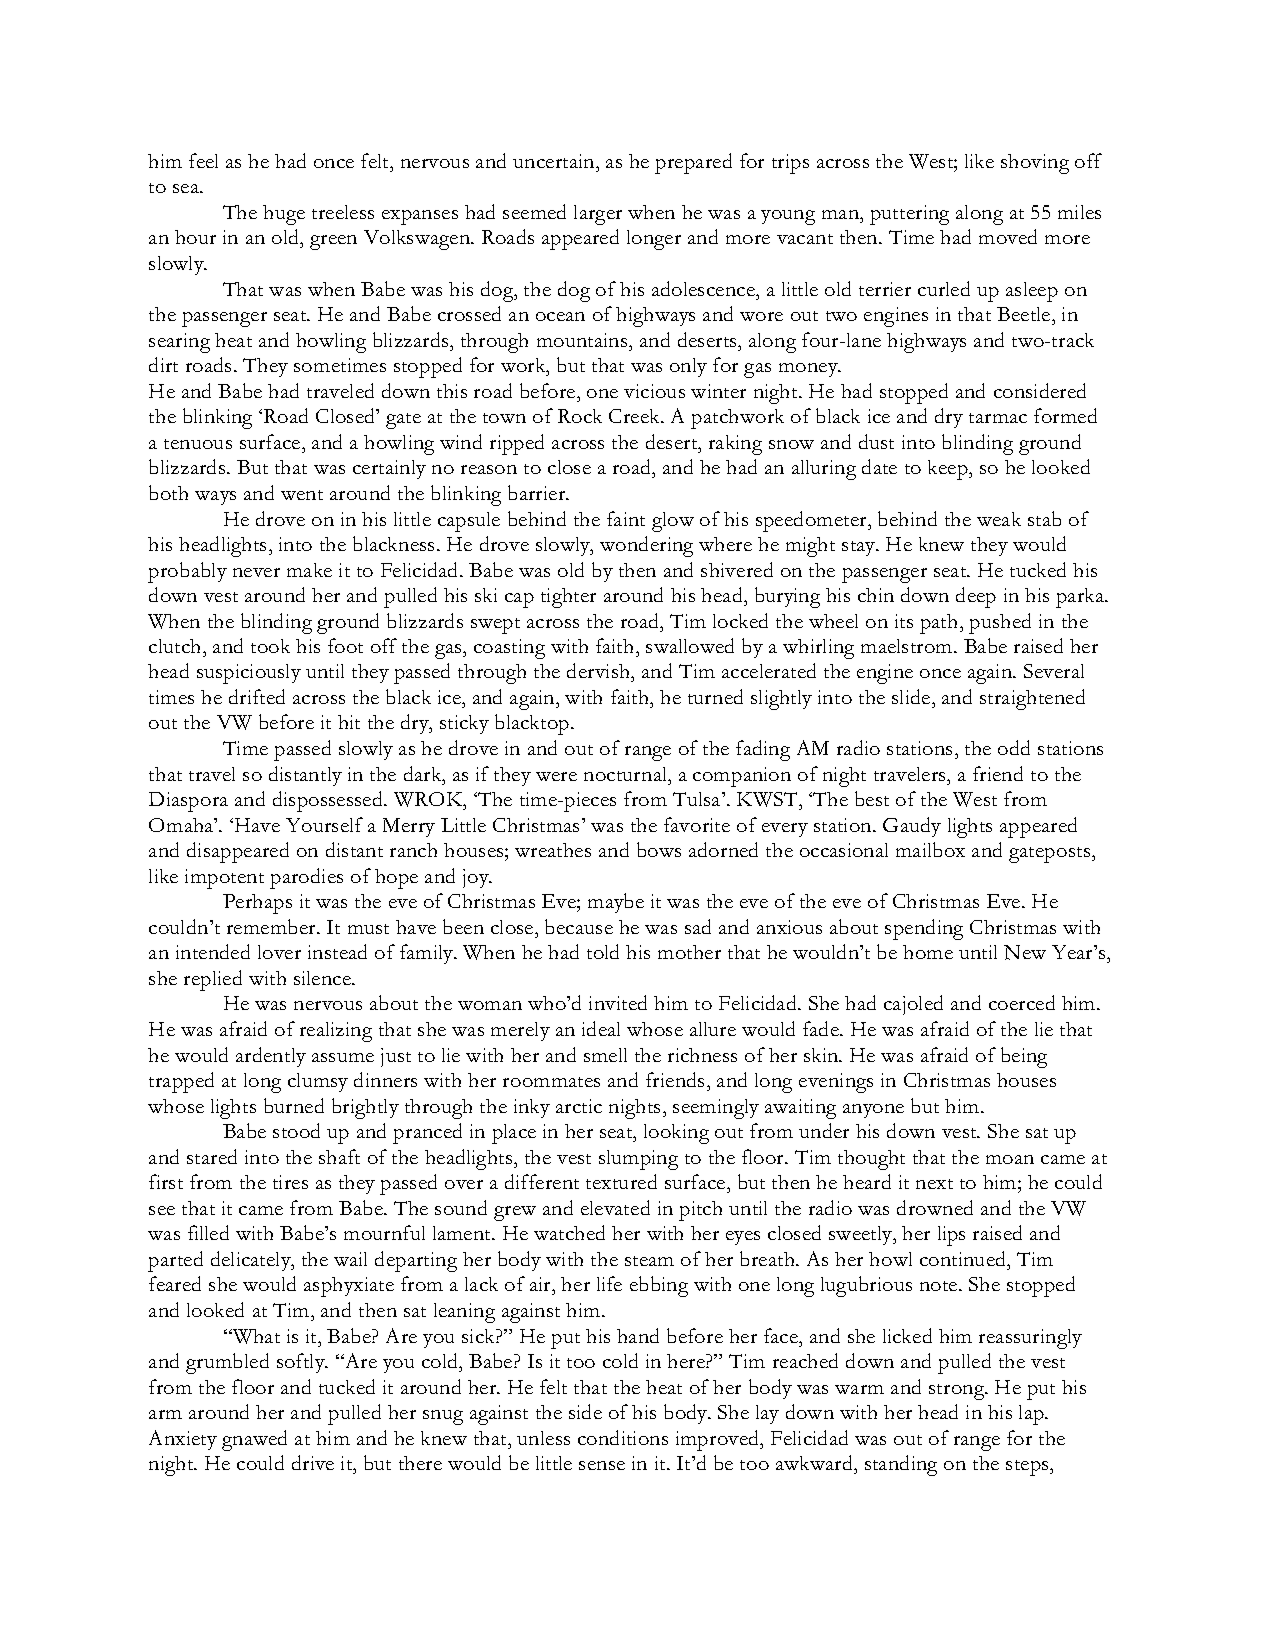 Image resolution: width=1261 pixels, height=1632 pixels. Describe the element at coordinates (284, 215) in the document. I see `huge` at that location.
